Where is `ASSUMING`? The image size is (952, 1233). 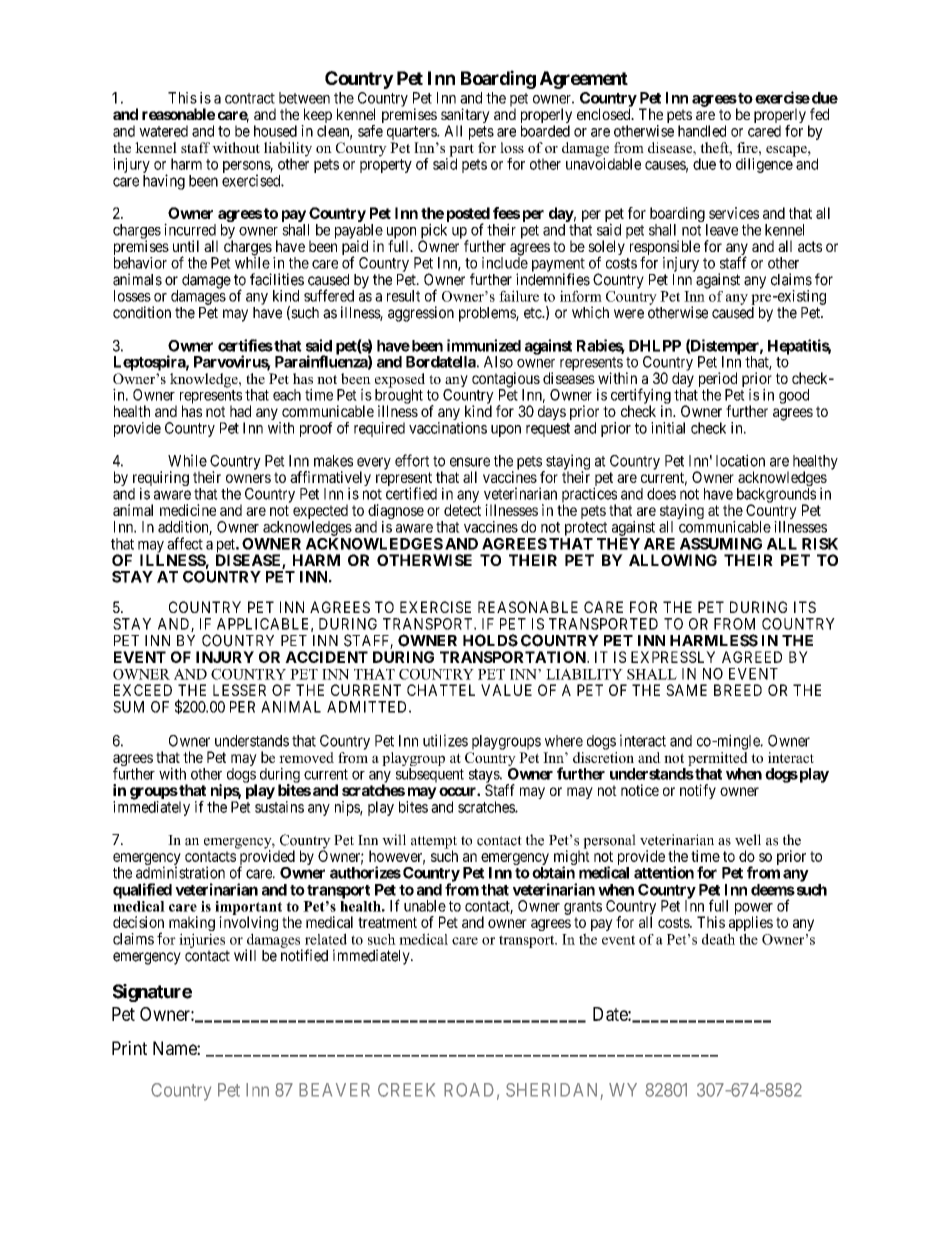 ASSUMING is located at coordinates (721, 544).
